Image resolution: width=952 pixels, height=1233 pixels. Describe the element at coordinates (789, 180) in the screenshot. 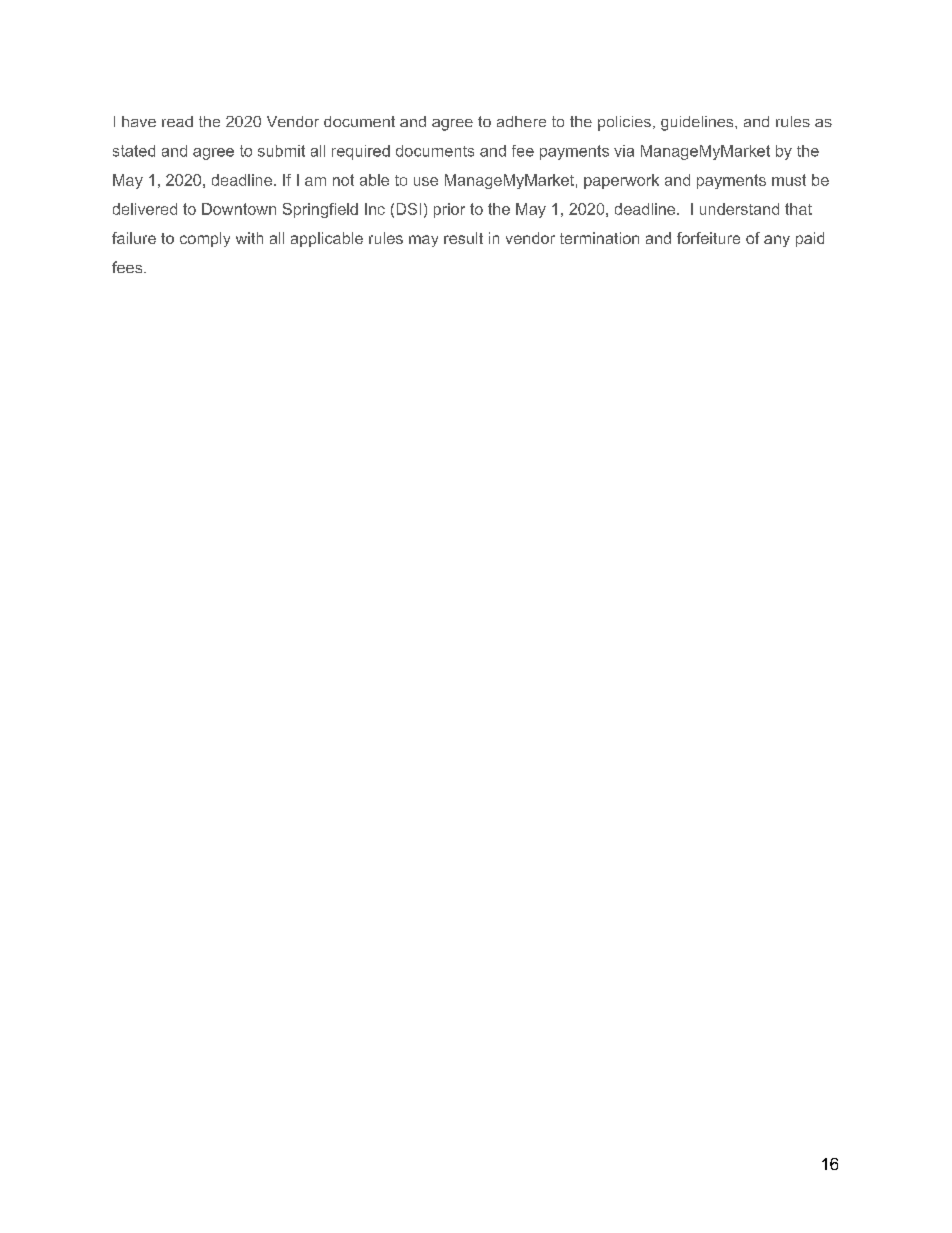

I see `must` at that location.
